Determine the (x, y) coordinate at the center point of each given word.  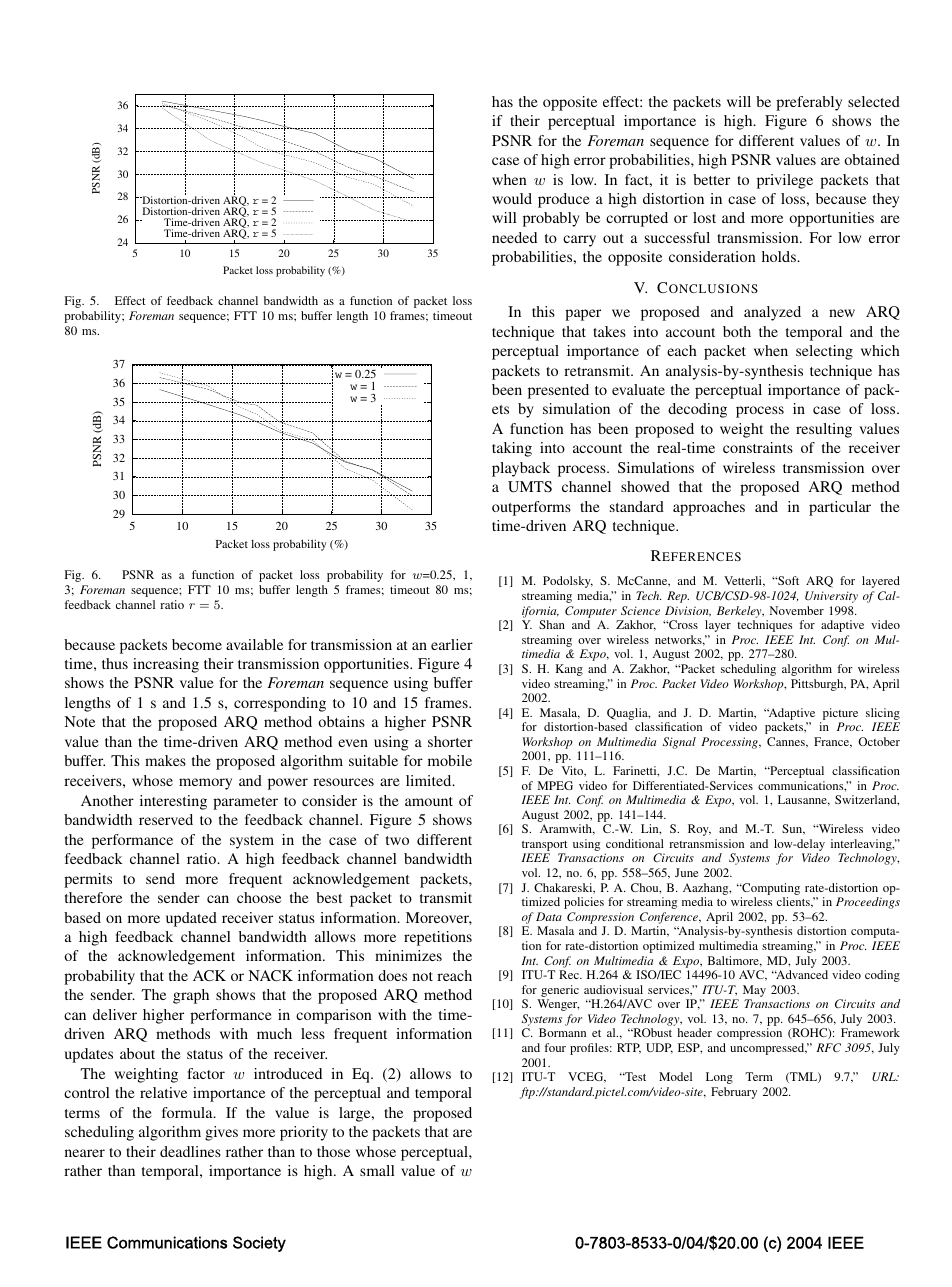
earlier (452, 644)
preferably (809, 103)
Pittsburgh (818, 685)
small (377, 1170)
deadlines (190, 1151)
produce (564, 200)
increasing (166, 665)
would (512, 198)
